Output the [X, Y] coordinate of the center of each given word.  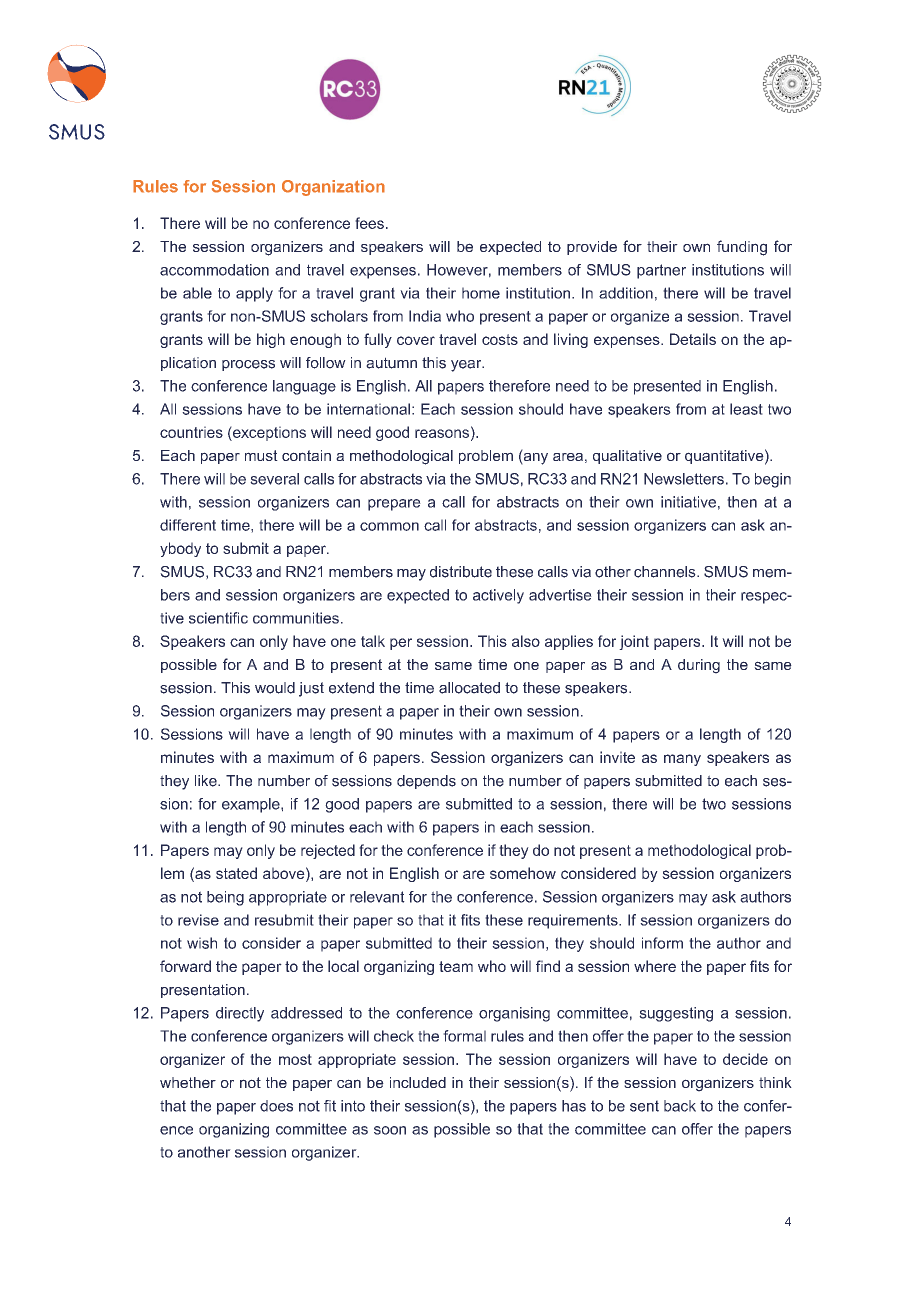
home [481, 293]
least [746, 409]
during [699, 666]
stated [236, 873]
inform [662, 943]
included [418, 1082]
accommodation [214, 270]
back [680, 1106]
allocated [469, 688]
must [261, 455]
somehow [523, 873]
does [276, 1106]
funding [742, 248]
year [467, 366]
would [275, 688]
